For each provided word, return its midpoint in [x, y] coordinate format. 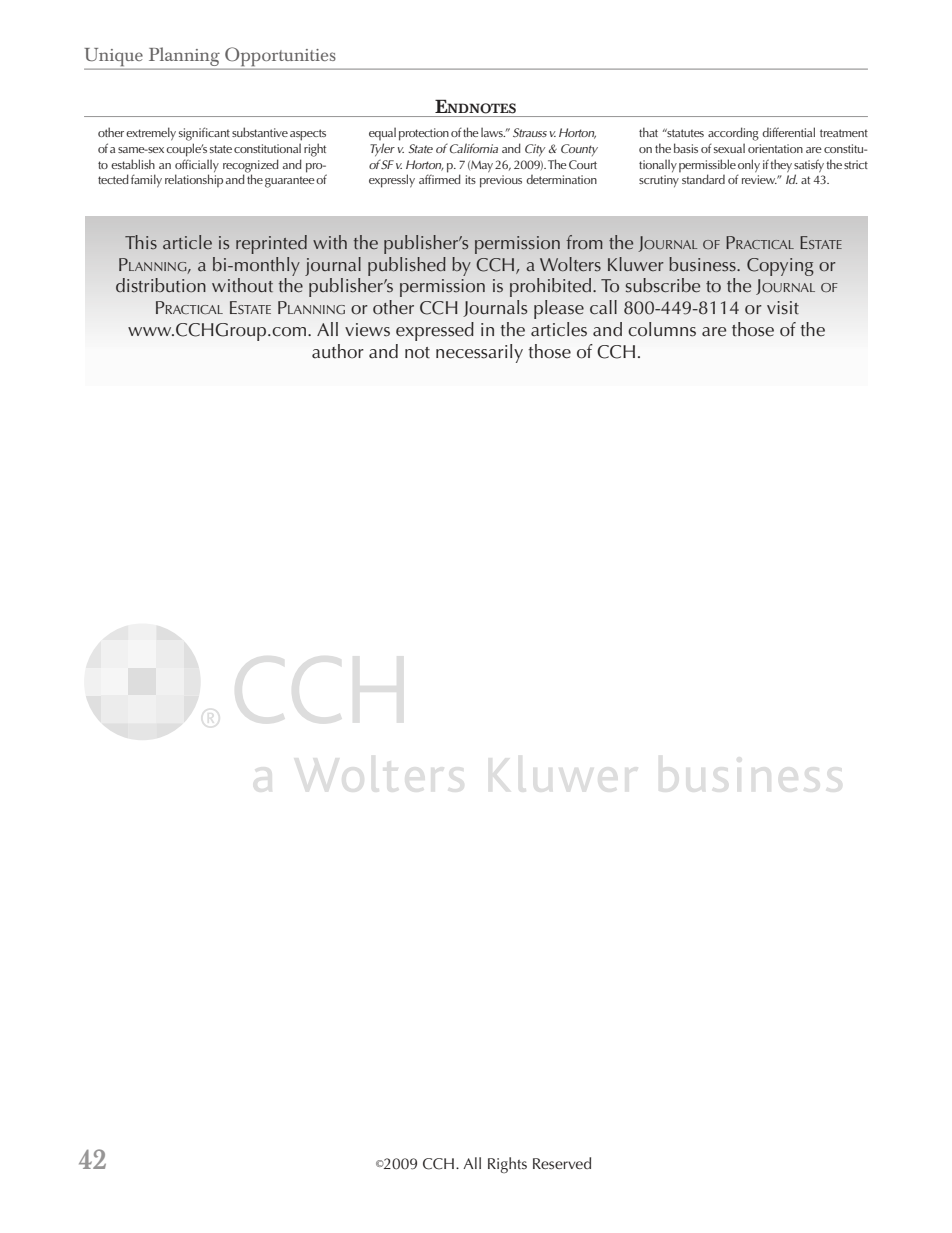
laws [493, 132]
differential [788, 132]
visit [783, 308]
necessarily [479, 353]
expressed [435, 331]
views [367, 330]
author [338, 351]
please [559, 309]
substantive [260, 132]
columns [662, 329]
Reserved [562, 1163]
